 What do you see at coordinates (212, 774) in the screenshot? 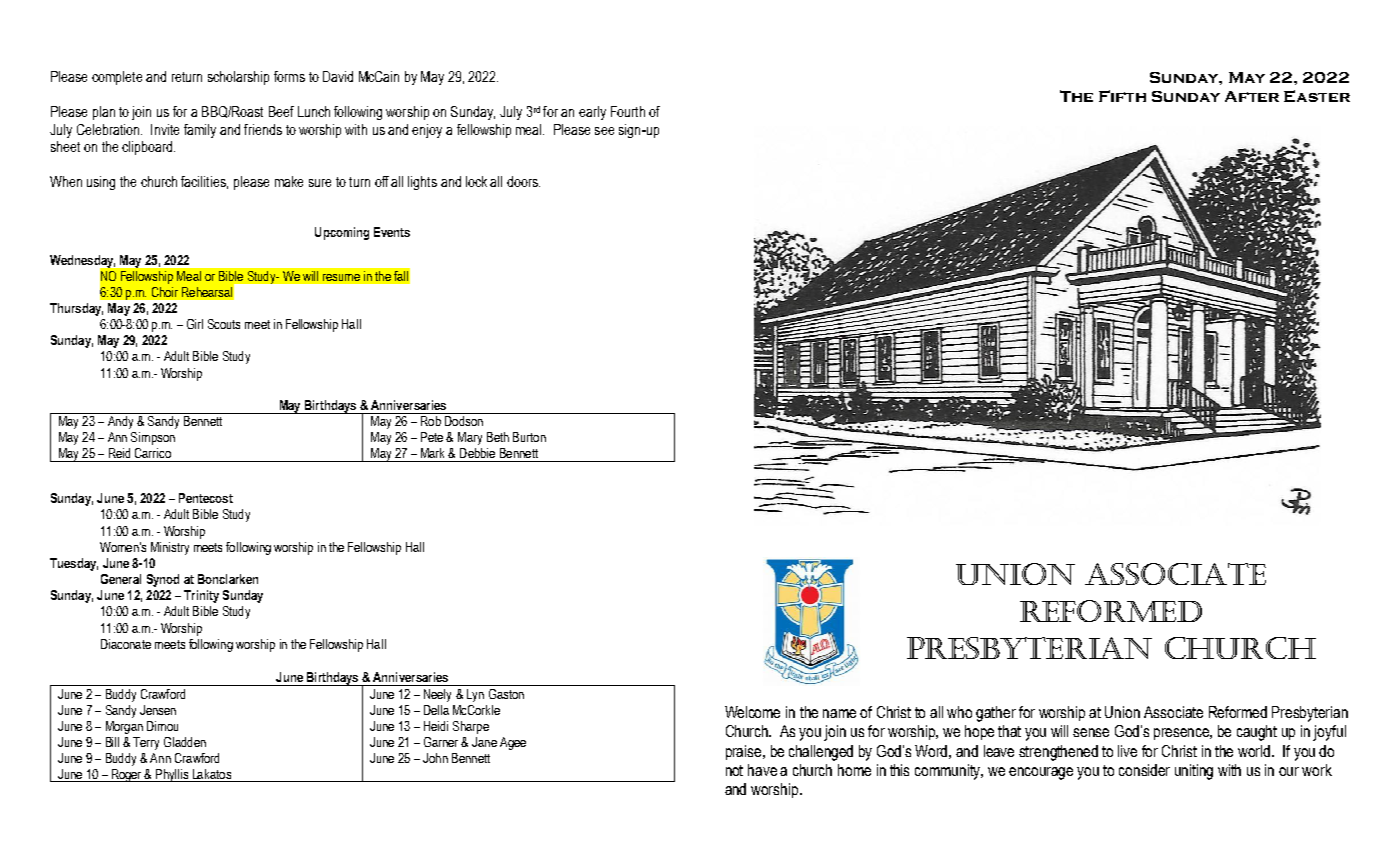
I see `Lakatos` at bounding box center [212, 774].
